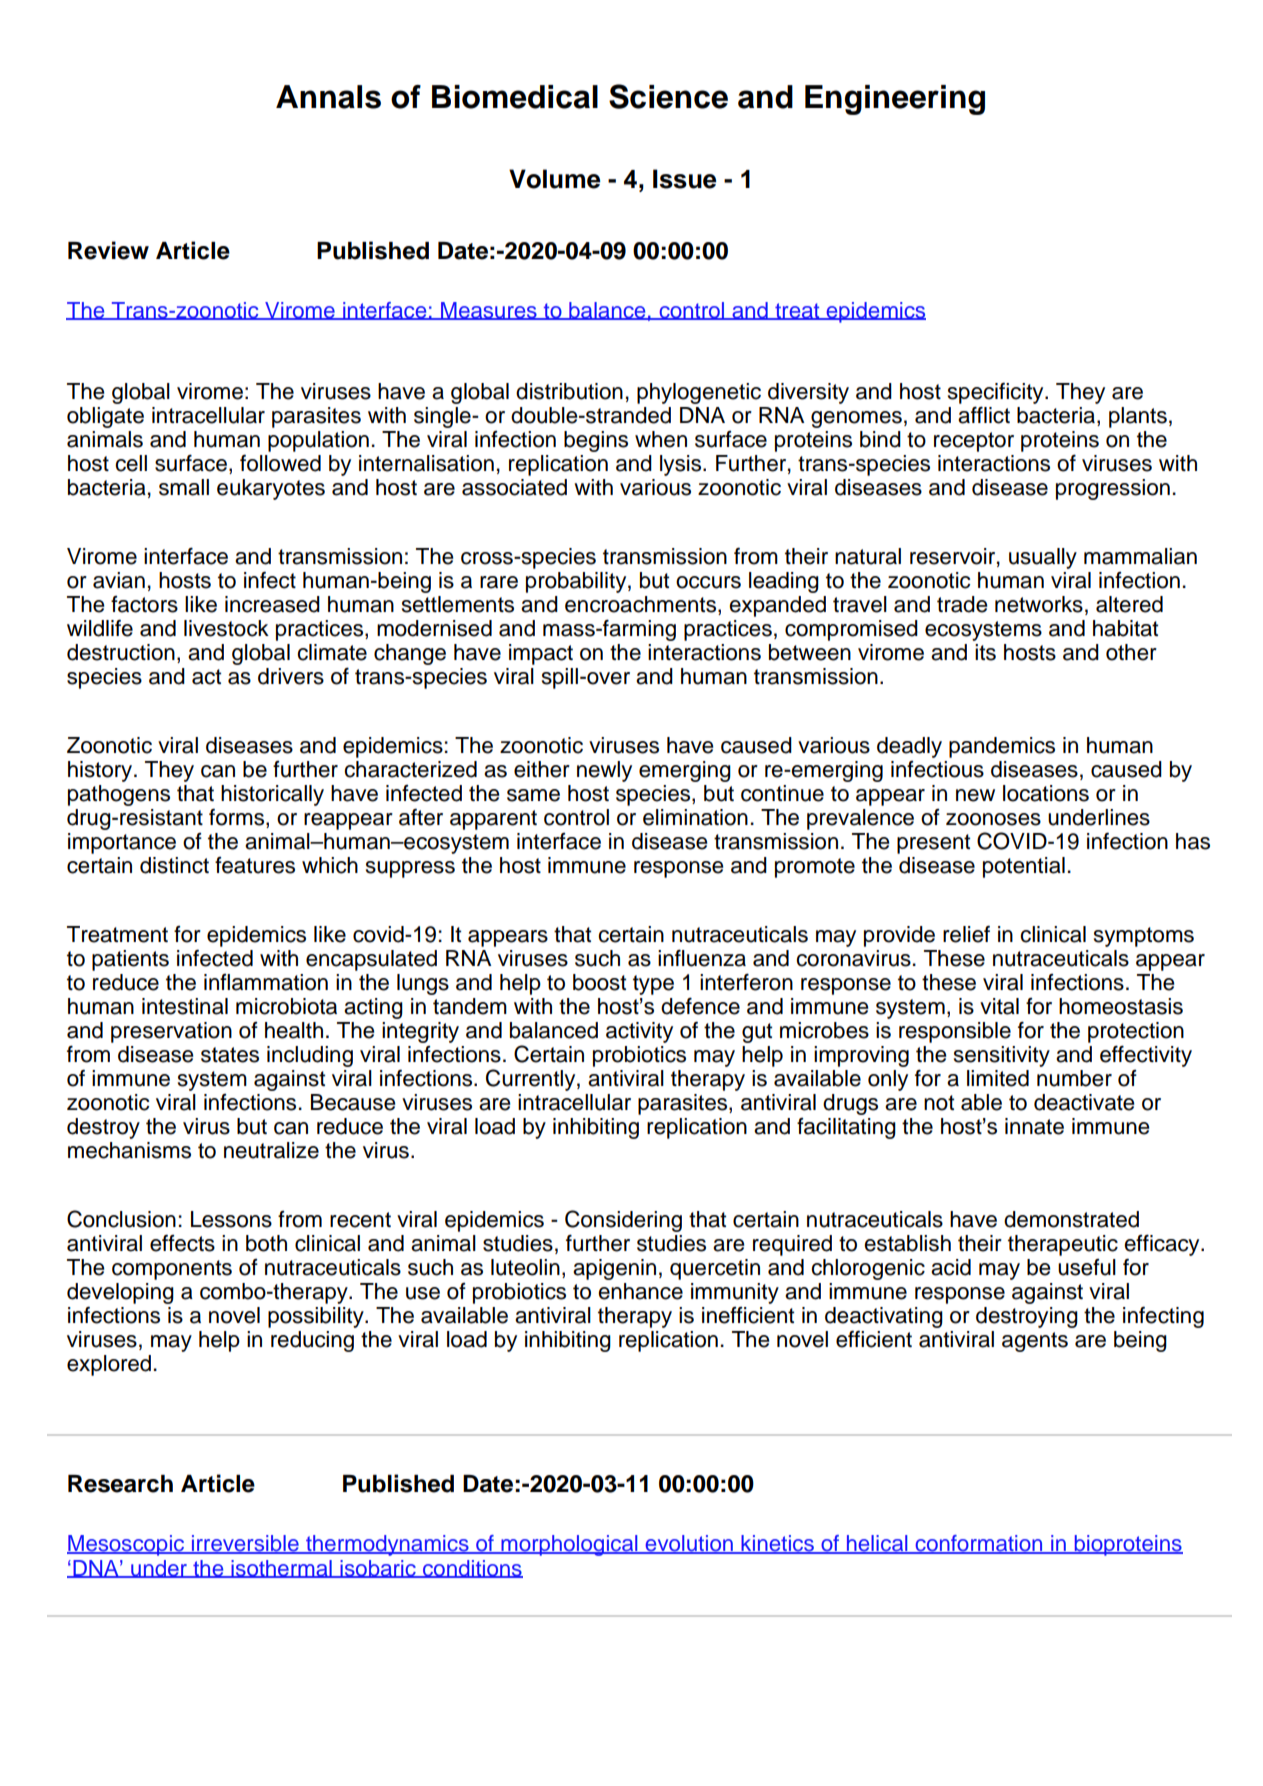  Describe the element at coordinates (271, 489) in the document. I see `eukaryotes` at that location.
